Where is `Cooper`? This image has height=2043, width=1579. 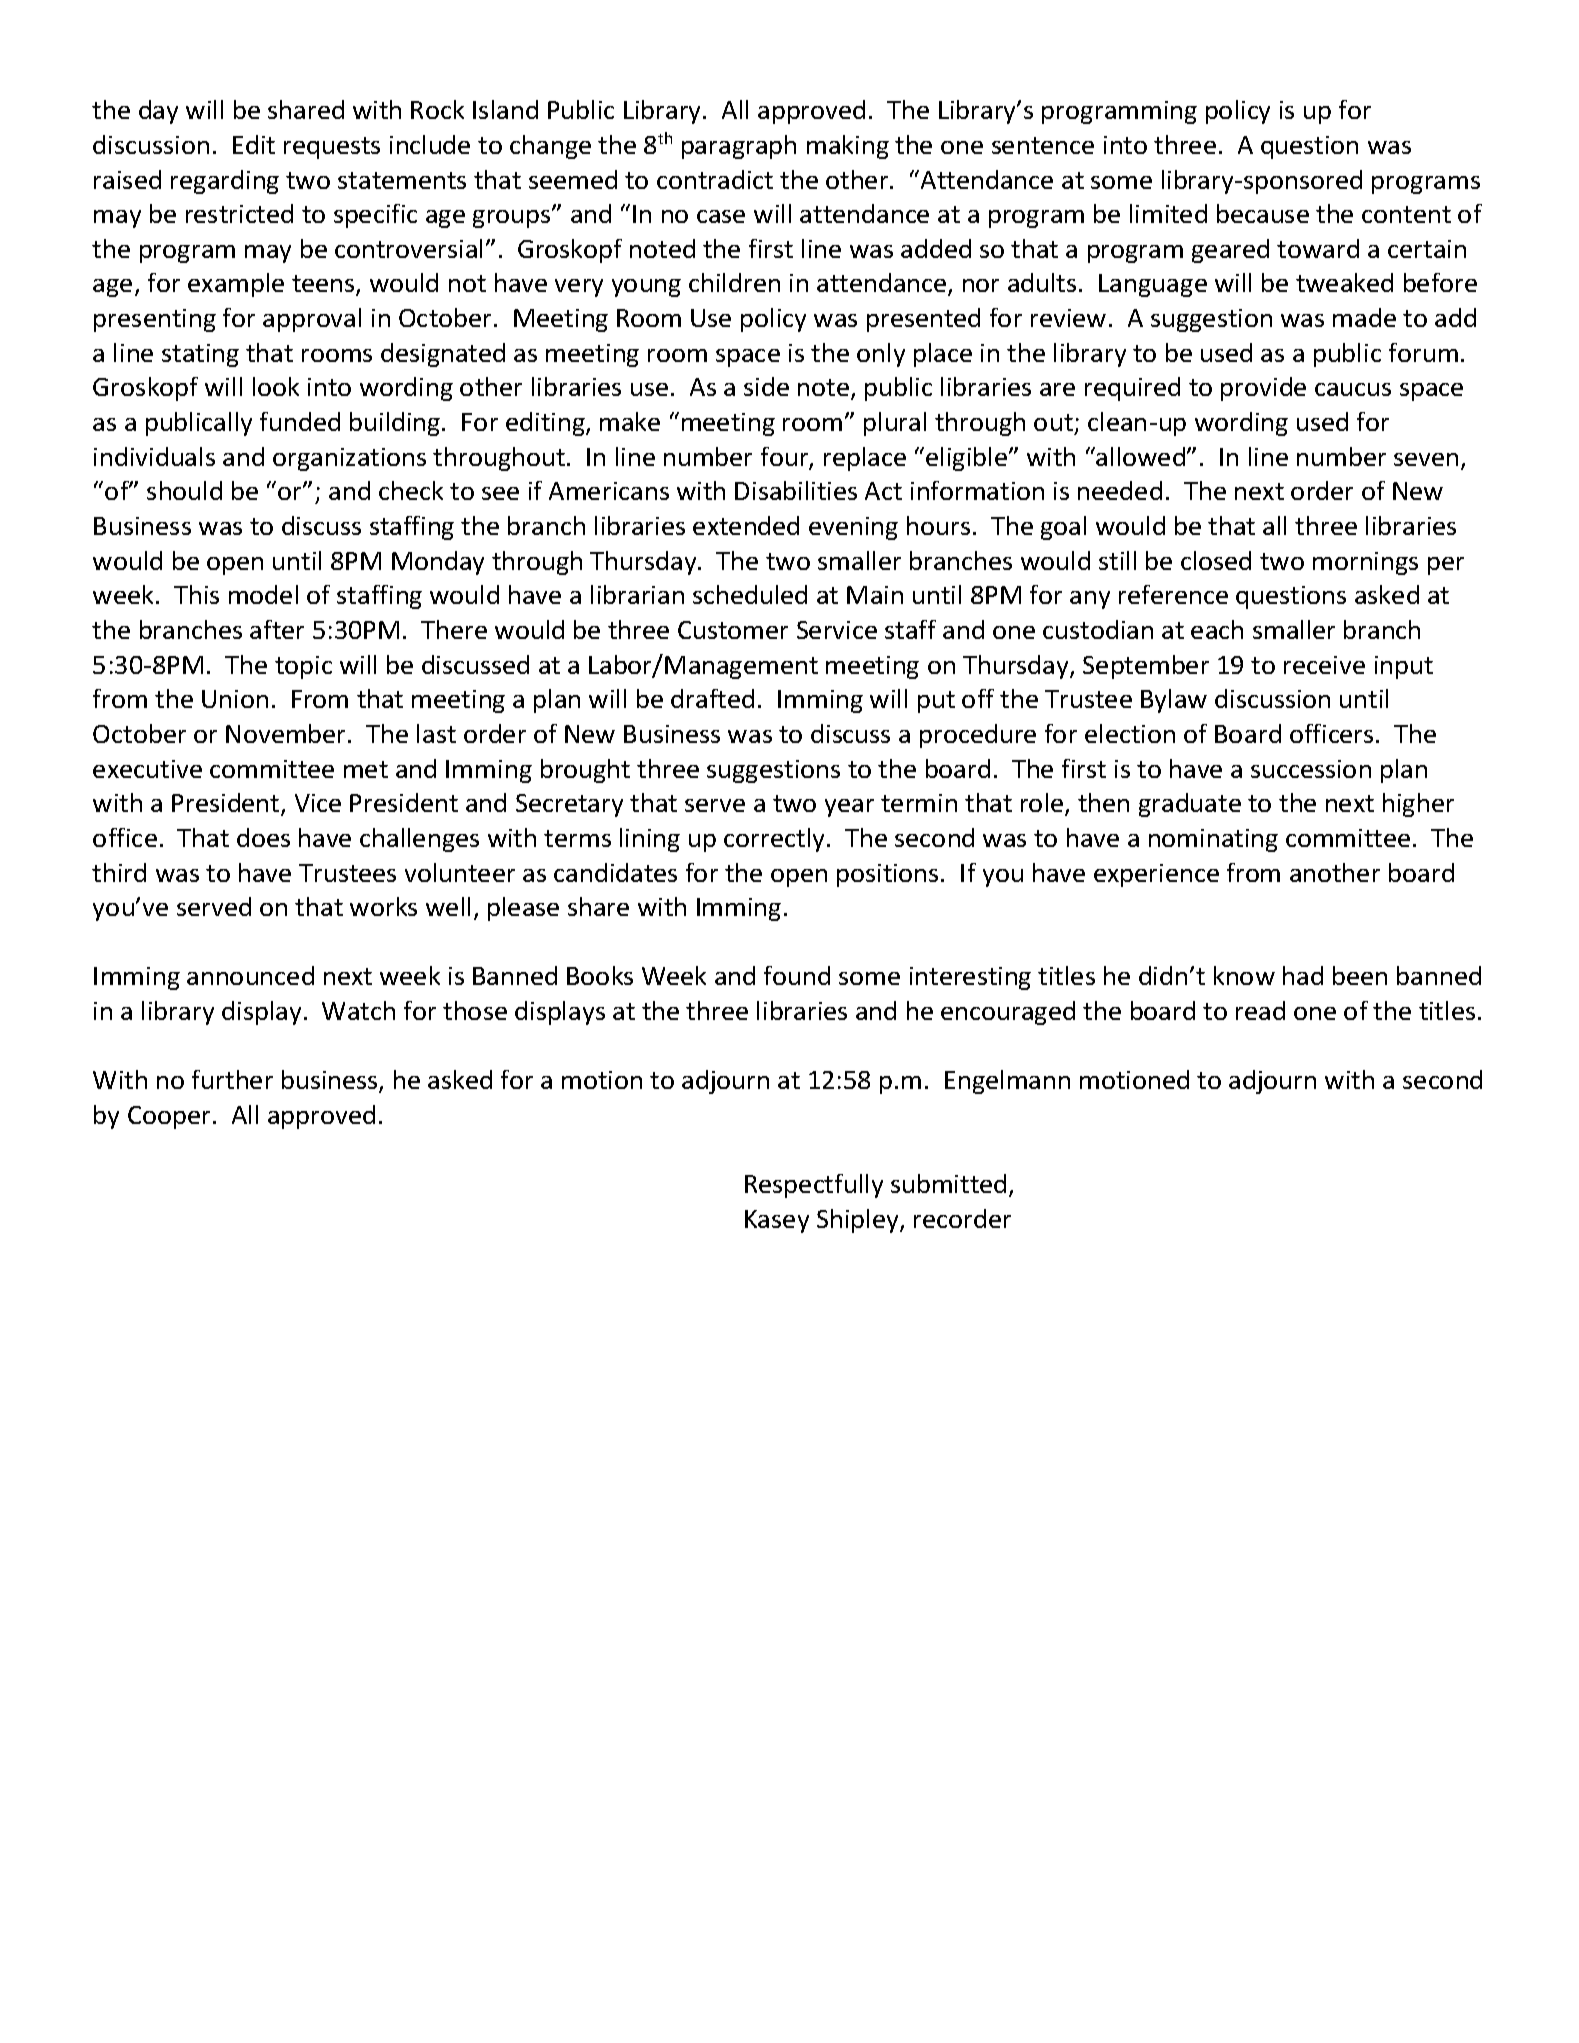
Cooper is located at coordinates (169, 1117).
